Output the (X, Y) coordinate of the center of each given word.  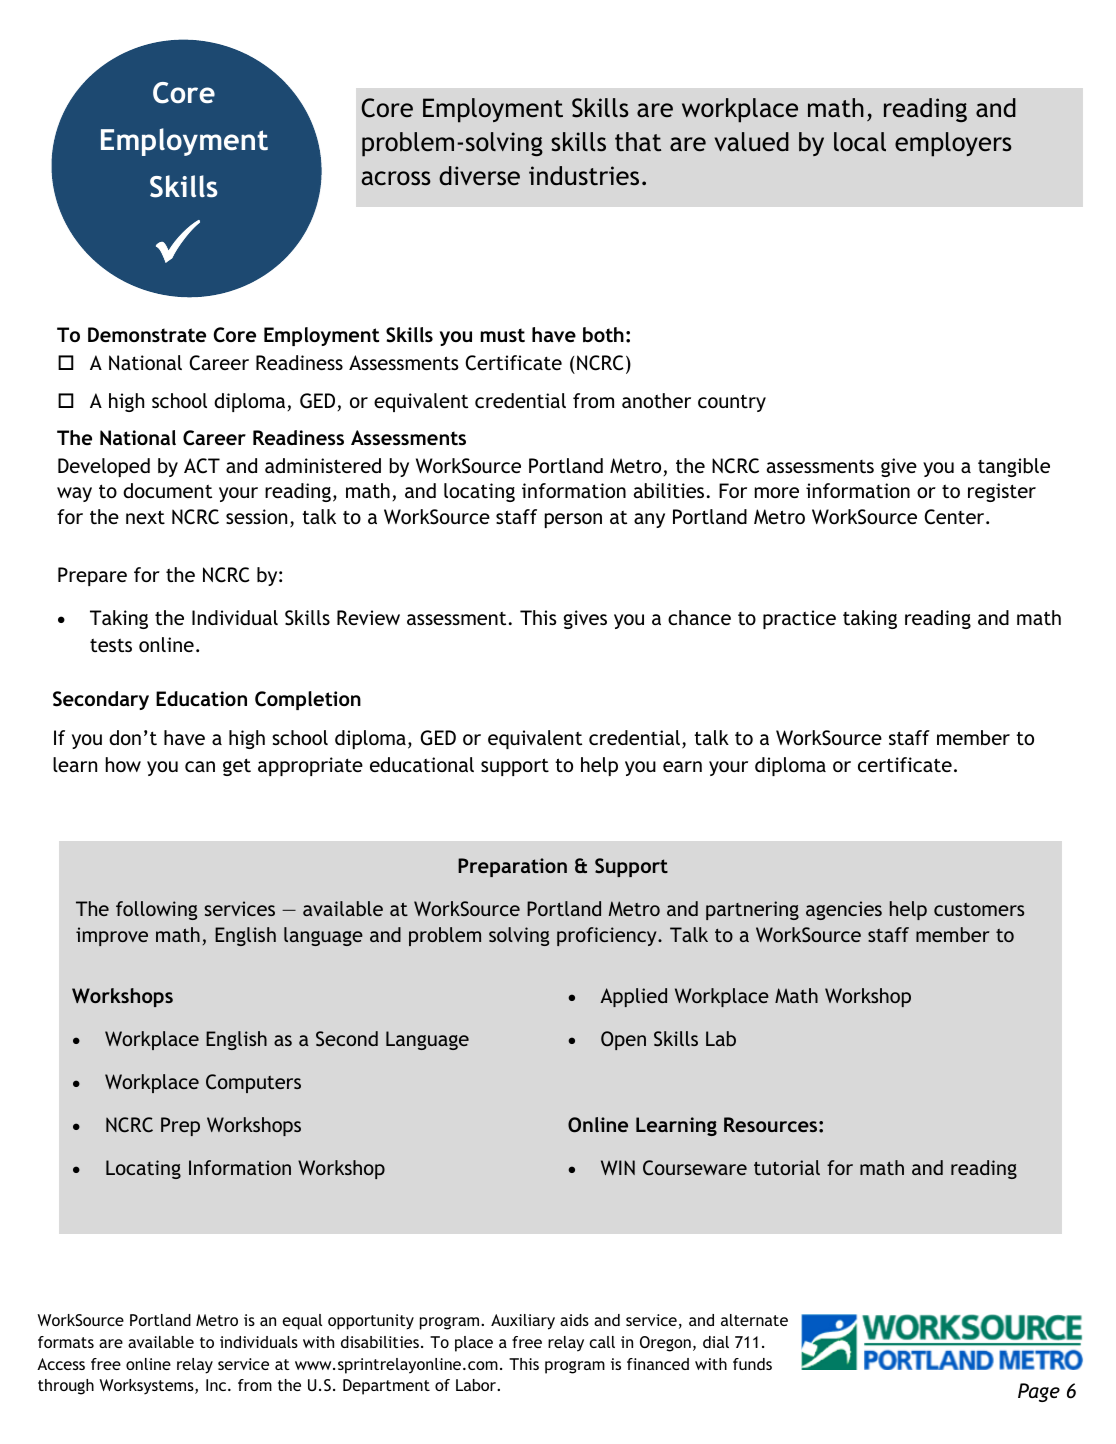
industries (584, 176)
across (396, 178)
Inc (217, 1385)
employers (953, 144)
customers (979, 909)
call (602, 1342)
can (200, 766)
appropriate (310, 766)
